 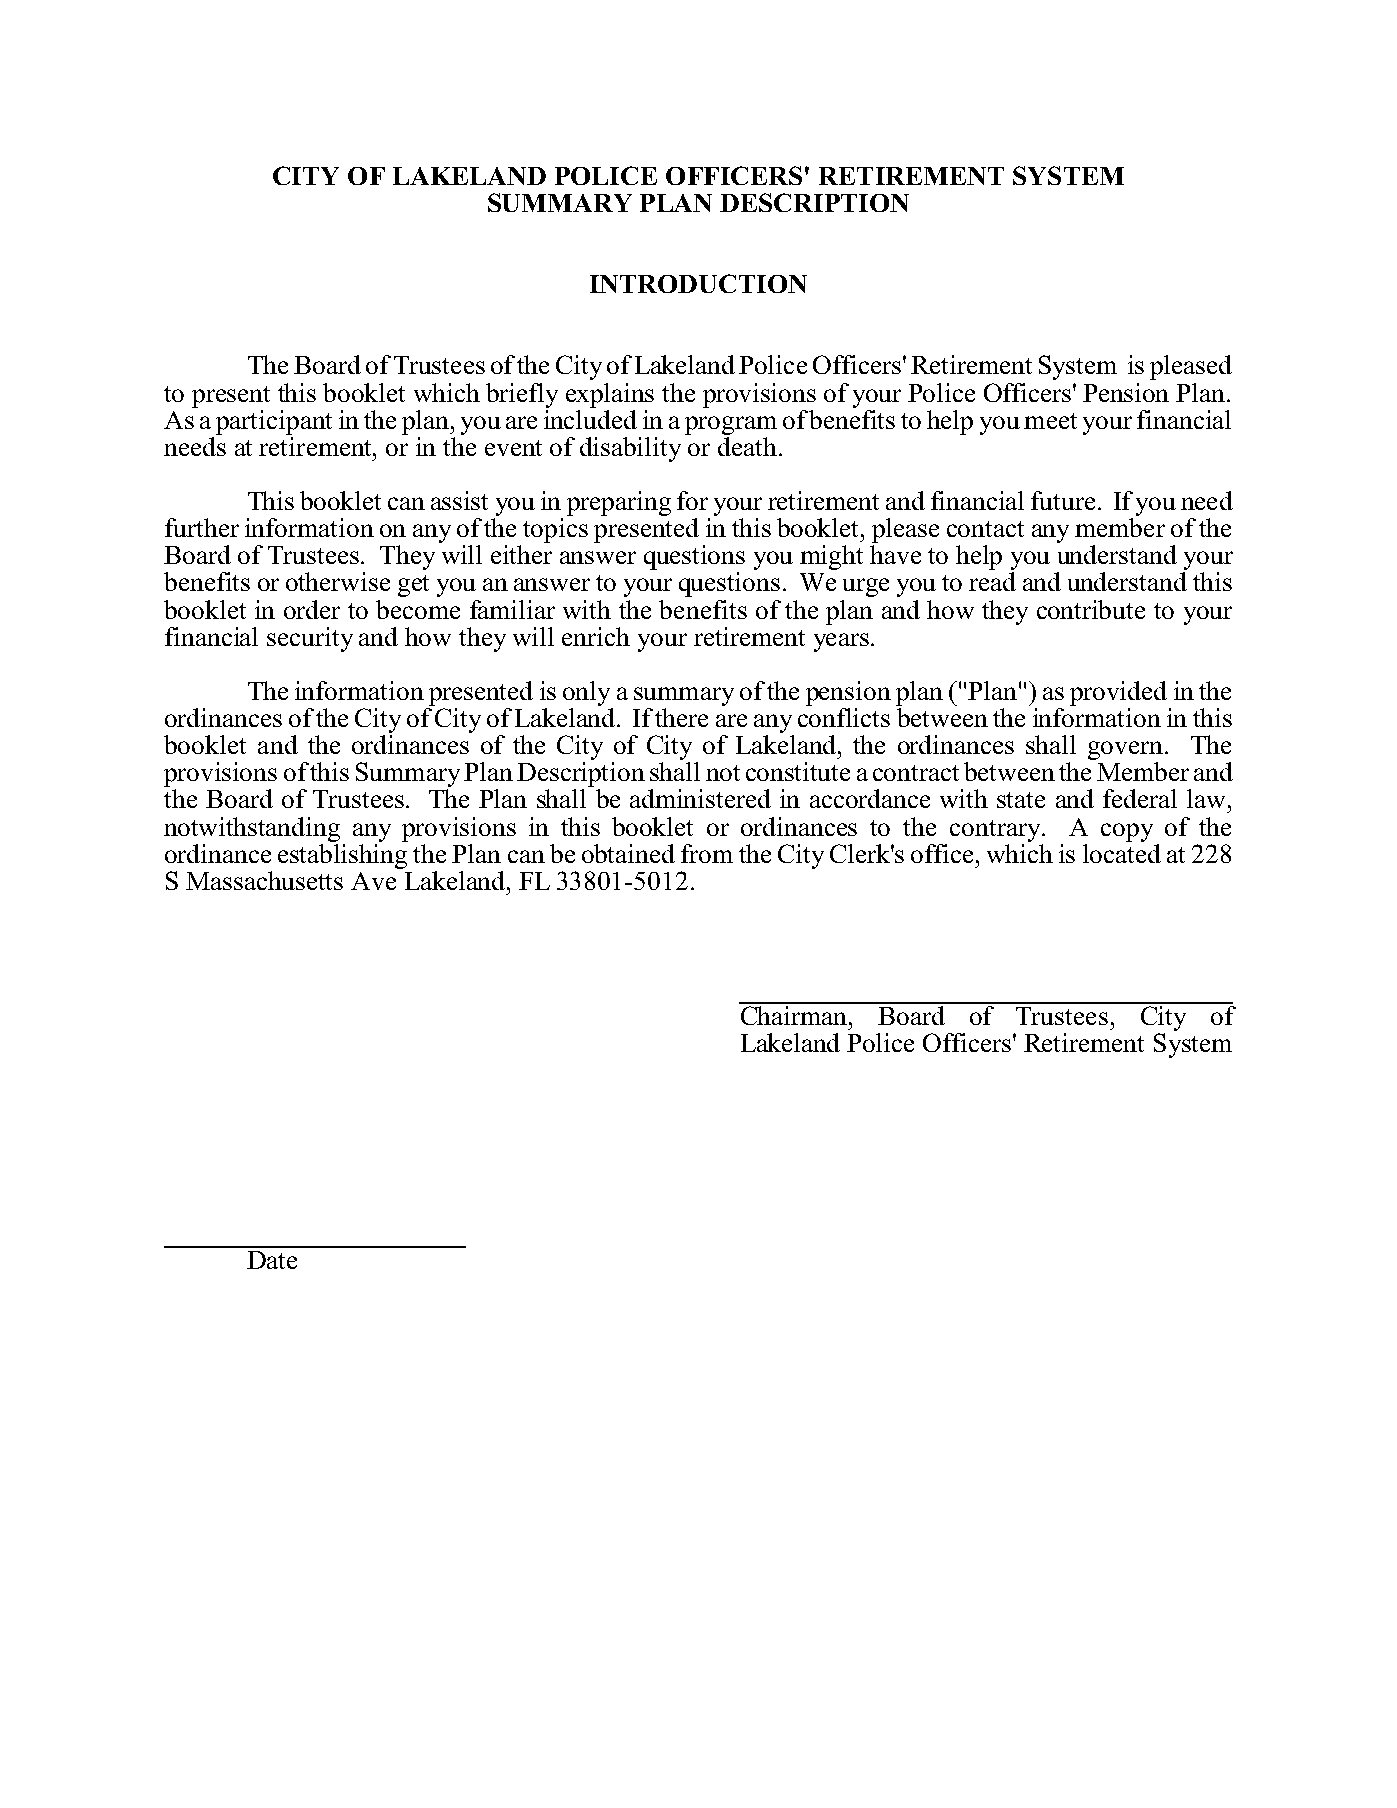 What do you see at coordinates (1127, 832) in the screenshot?
I see `copy` at bounding box center [1127, 832].
